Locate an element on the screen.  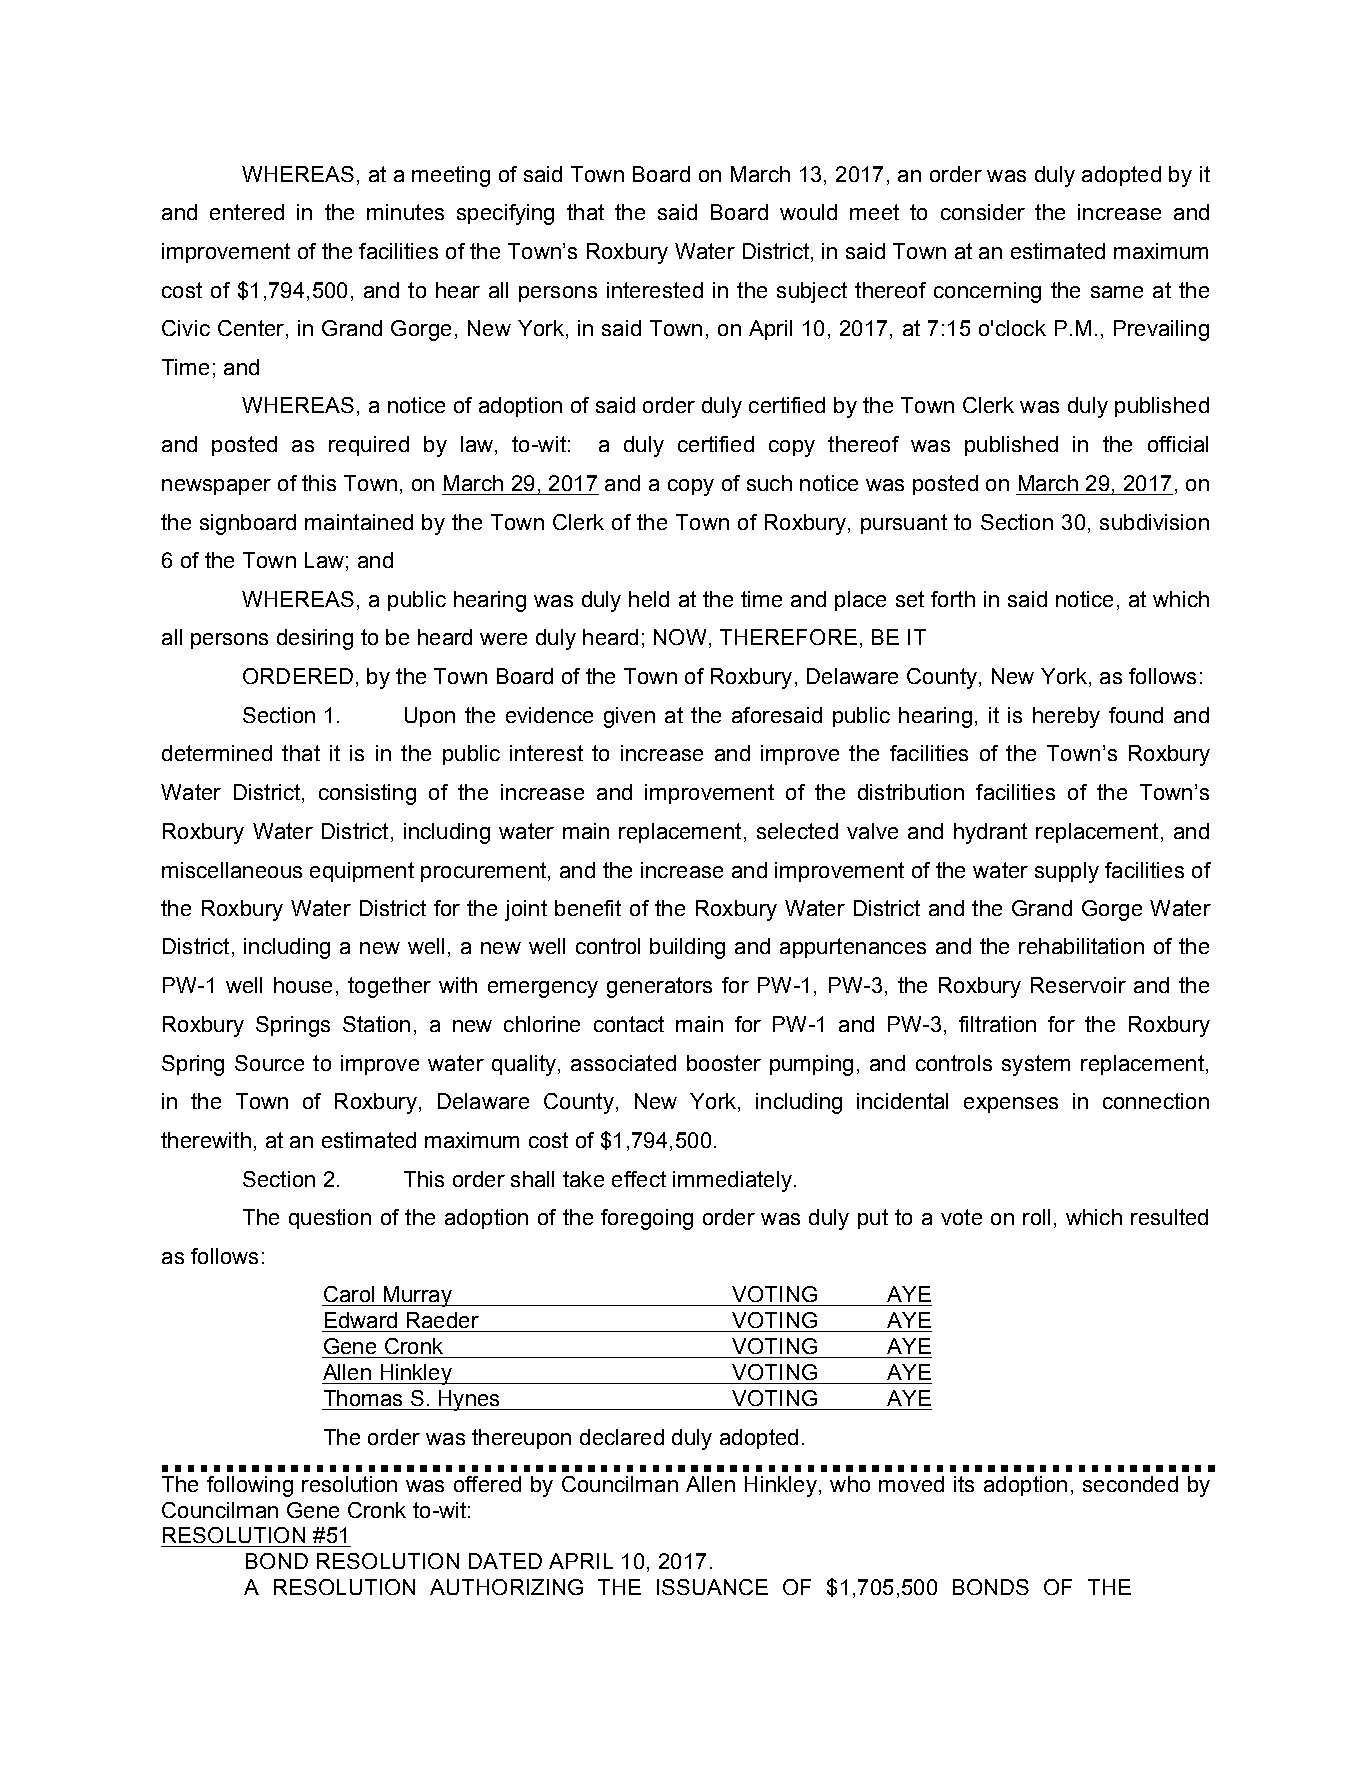
entered is located at coordinates (247, 212).
